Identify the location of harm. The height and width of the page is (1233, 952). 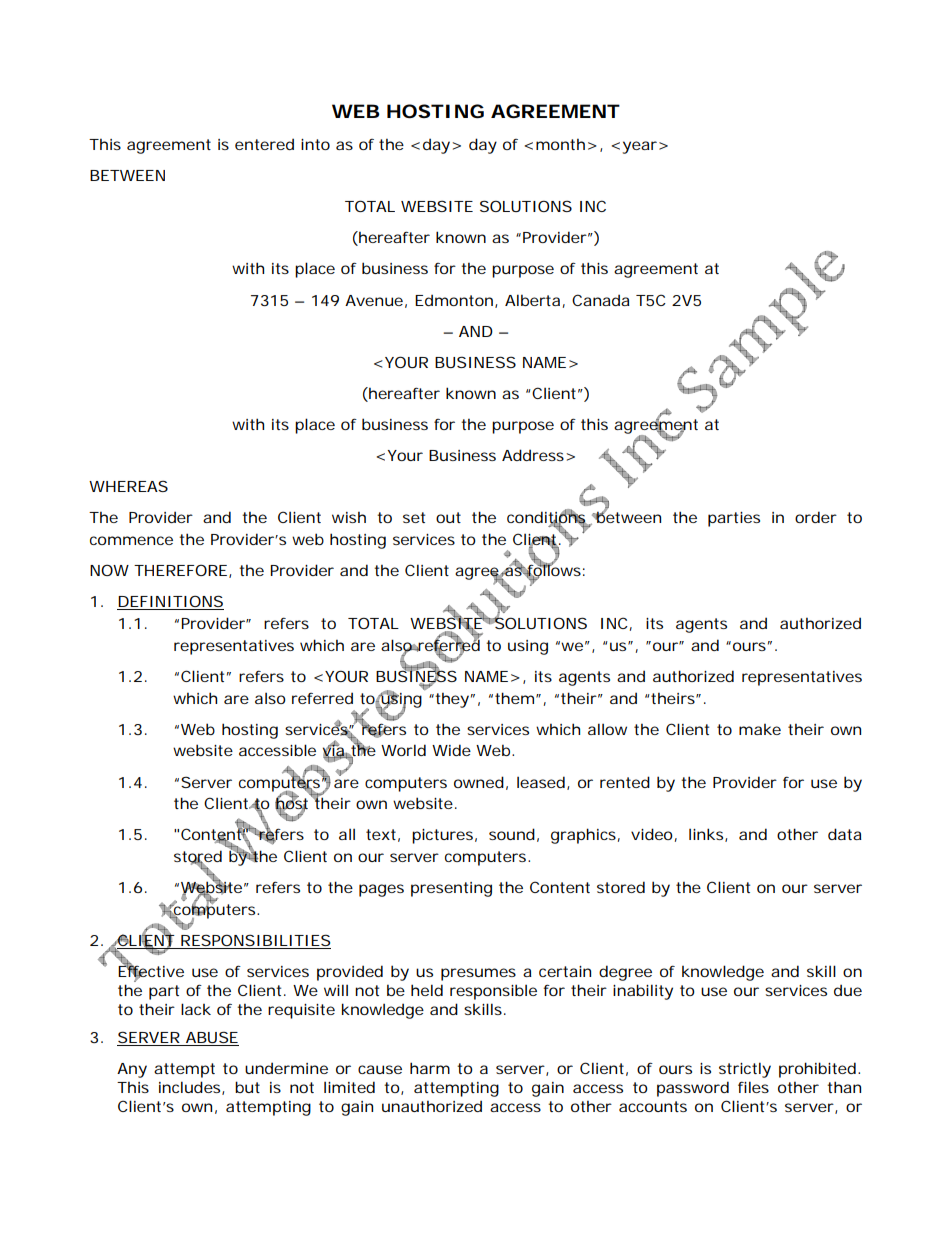
(430, 1068).
